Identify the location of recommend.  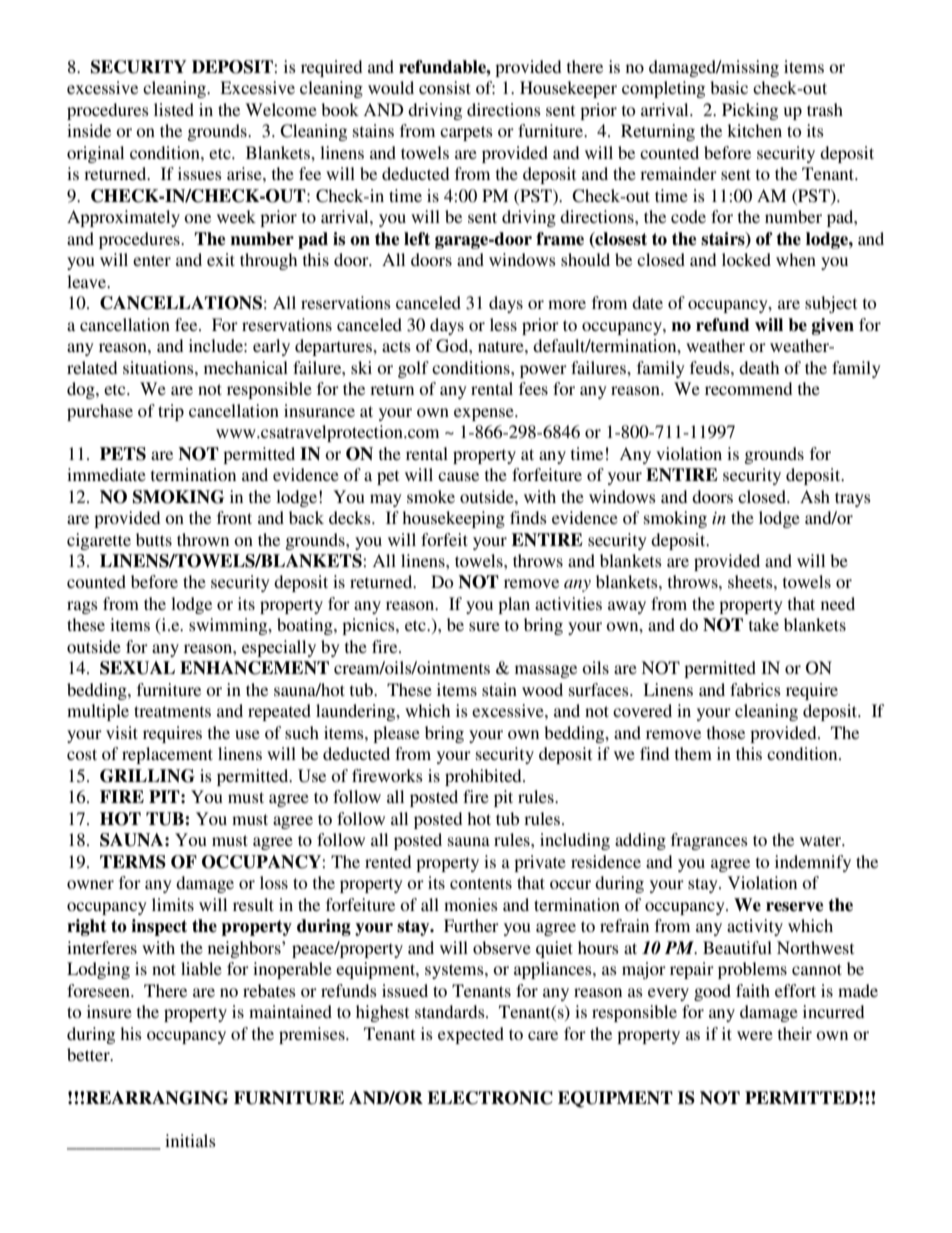
(748, 388).
